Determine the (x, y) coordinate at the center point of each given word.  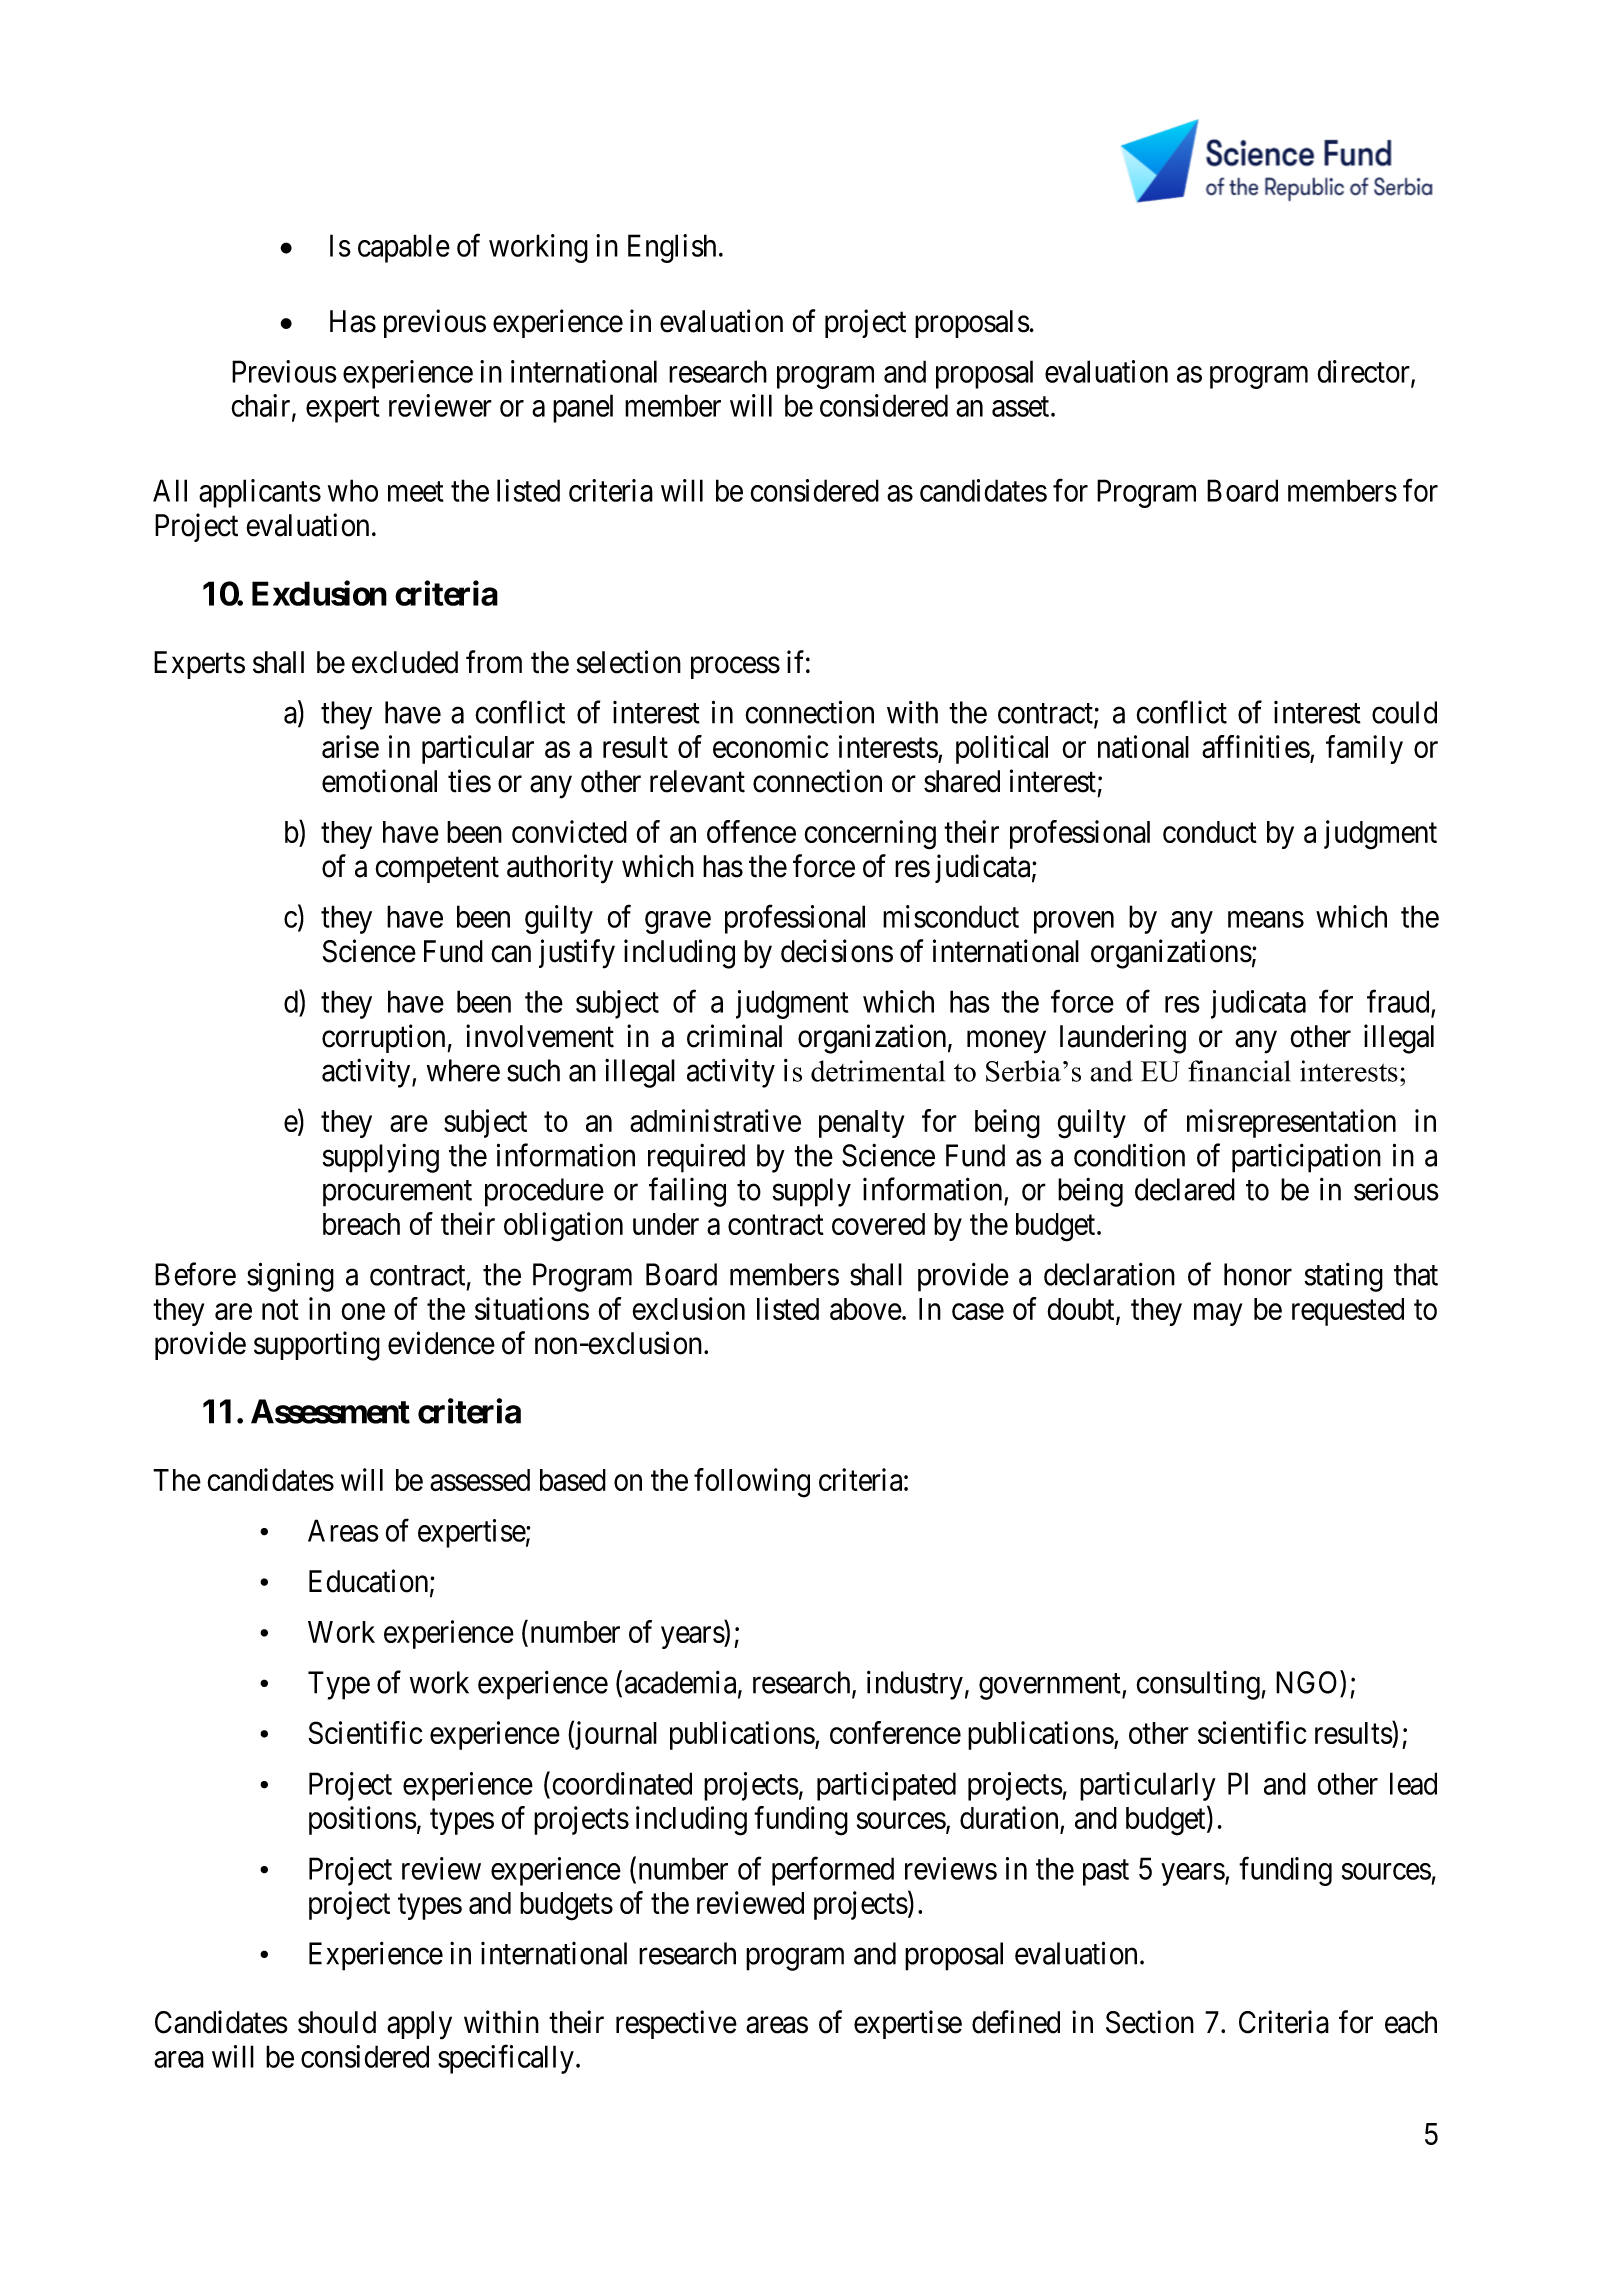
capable (404, 248)
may (1218, 1315)
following (752, 1483)
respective (676, 2024)
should (337, 2022)
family (1364, 749)
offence (751, 831)
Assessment (330, 1411)
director (1364, 372)
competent (437, 870)
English (672, 248)
